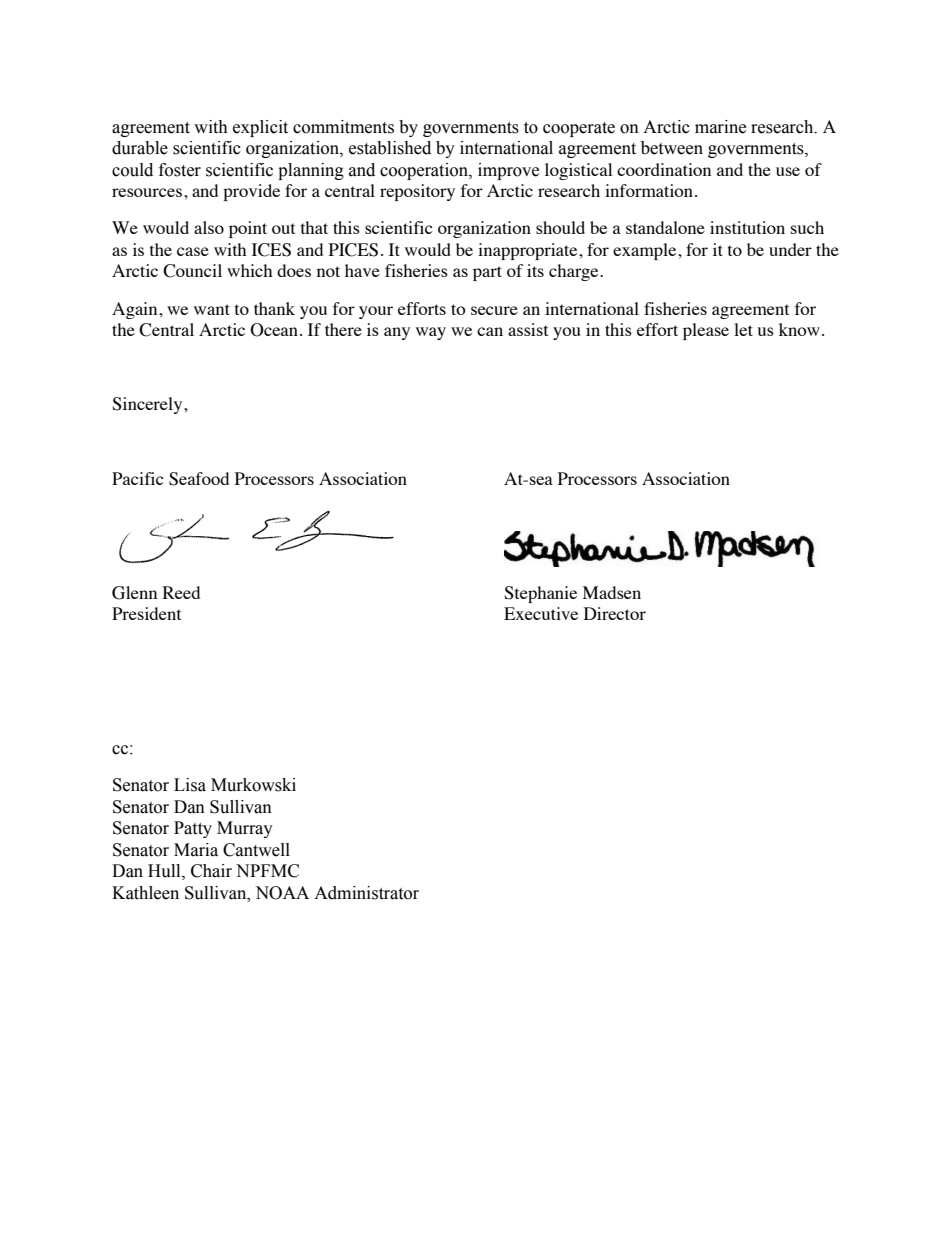 Image resolution: width=952 pixels, height=1233 pixels. What do you see at coordinates (180, 170) in the screenshot?
I see `foster` at bounding box center [180, 170].
